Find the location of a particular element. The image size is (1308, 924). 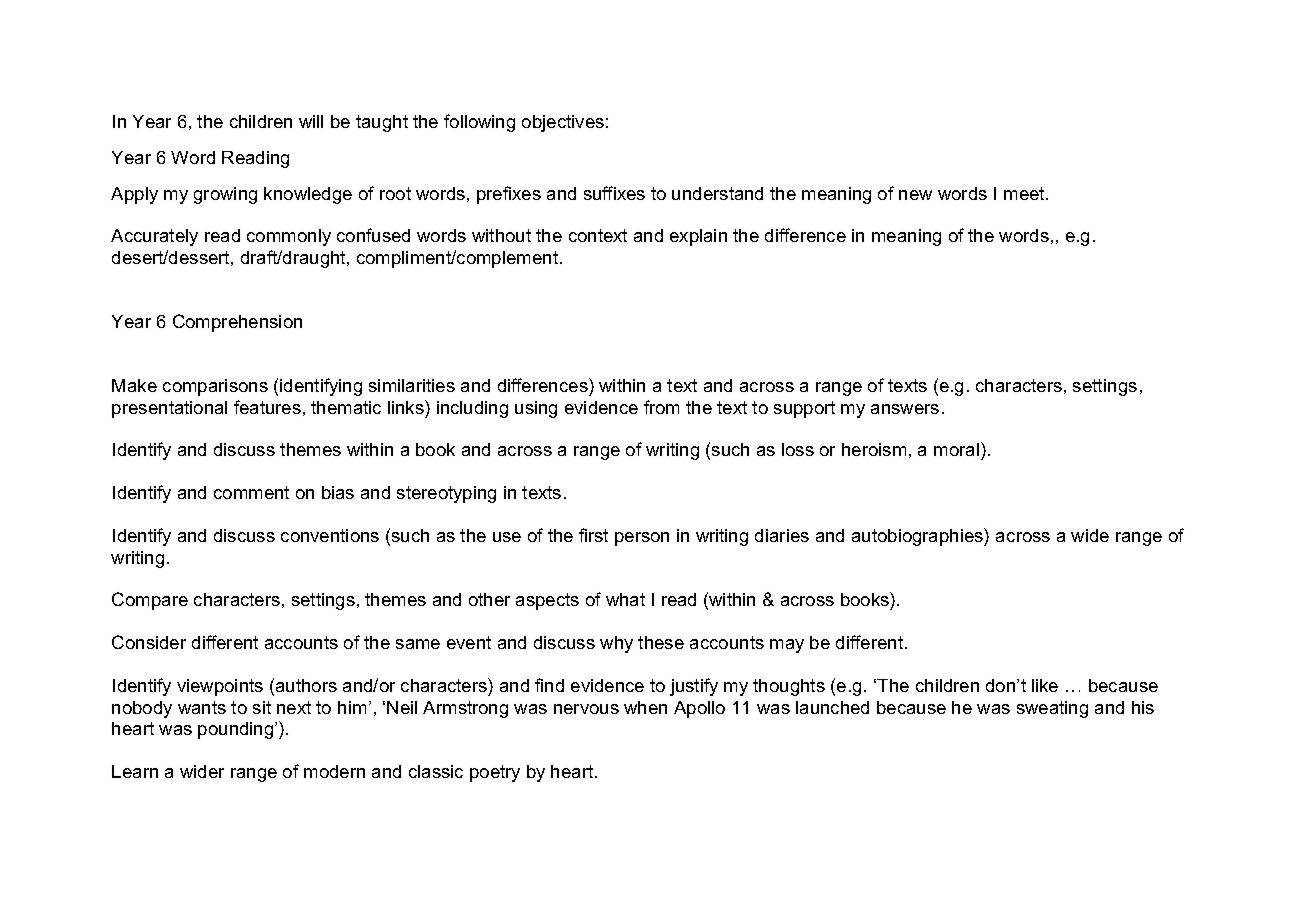

features is located at coordinates (267, 407).
